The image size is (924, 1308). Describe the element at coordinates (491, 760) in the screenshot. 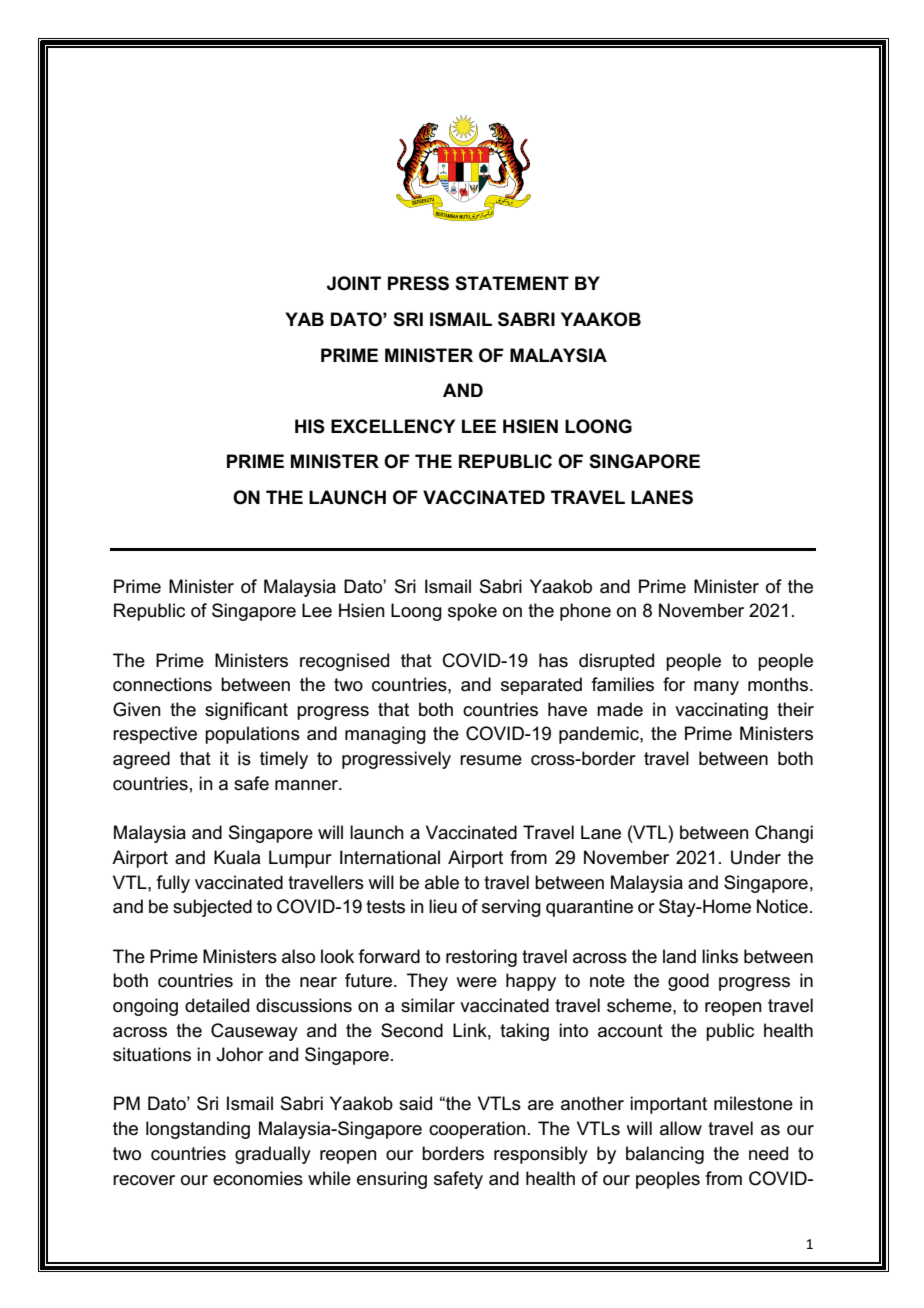

I see `resume` at that location.
